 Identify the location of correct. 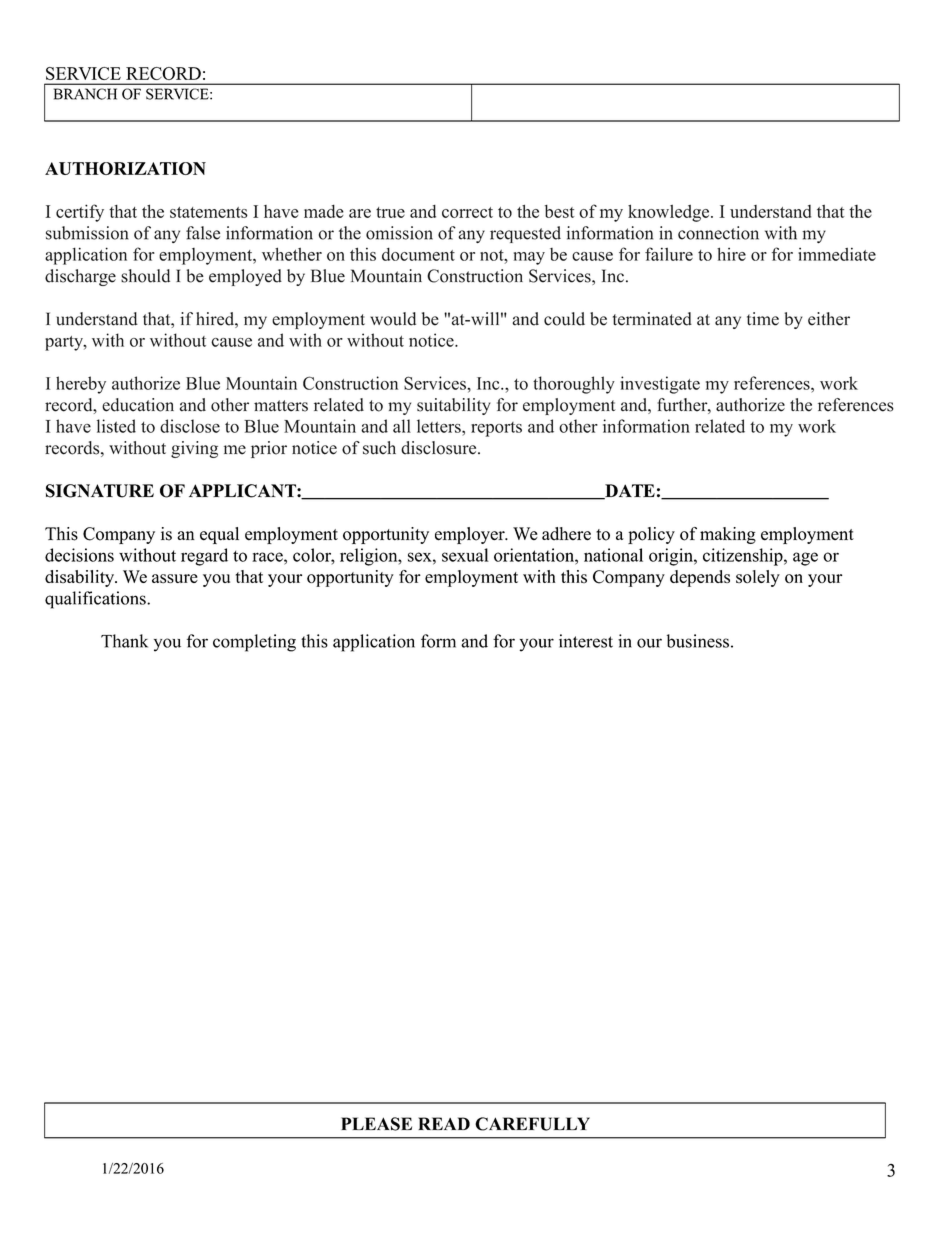
(467, 212).
